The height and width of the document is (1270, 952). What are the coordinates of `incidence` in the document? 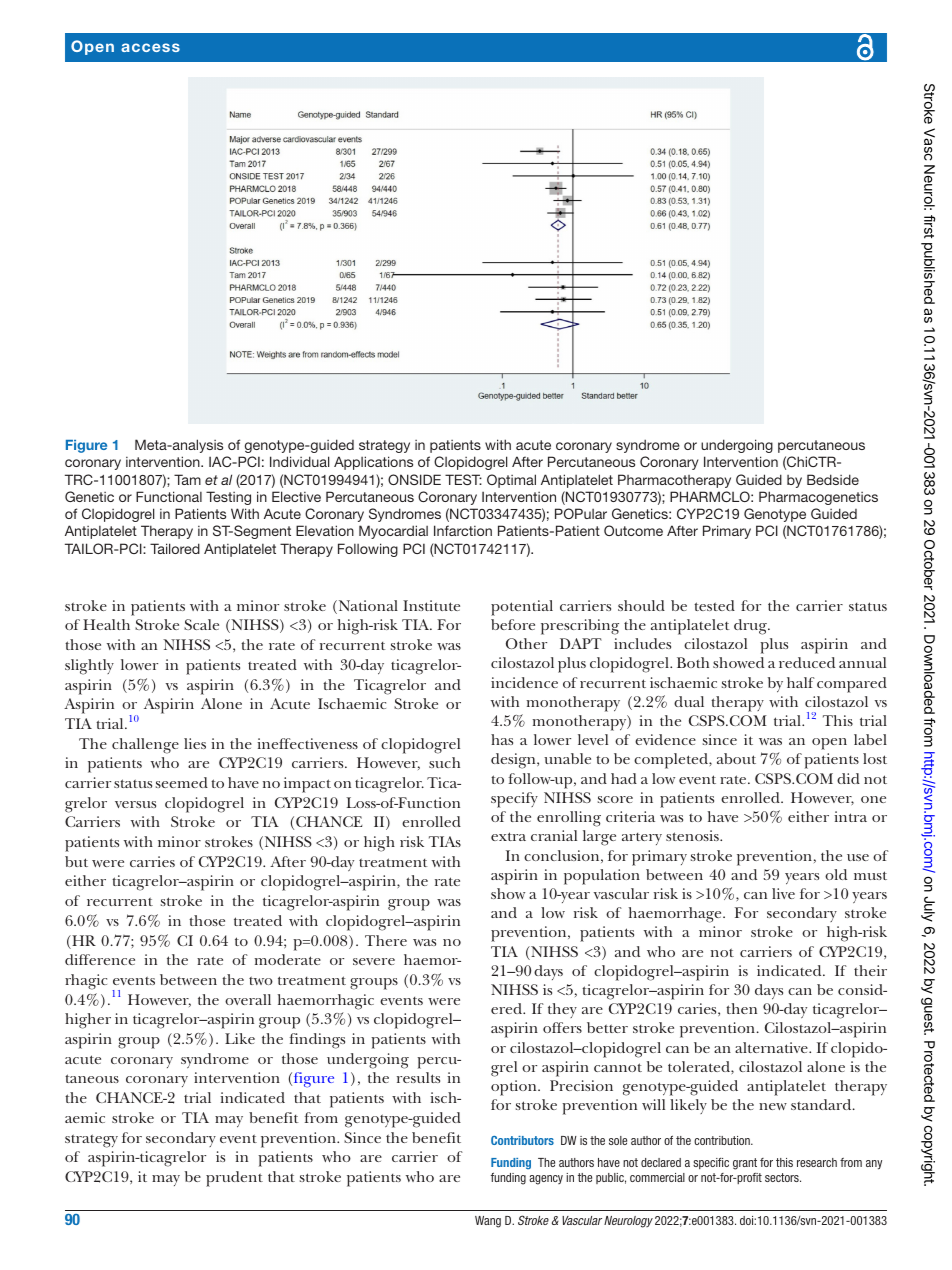 It's located at (524, 682).
